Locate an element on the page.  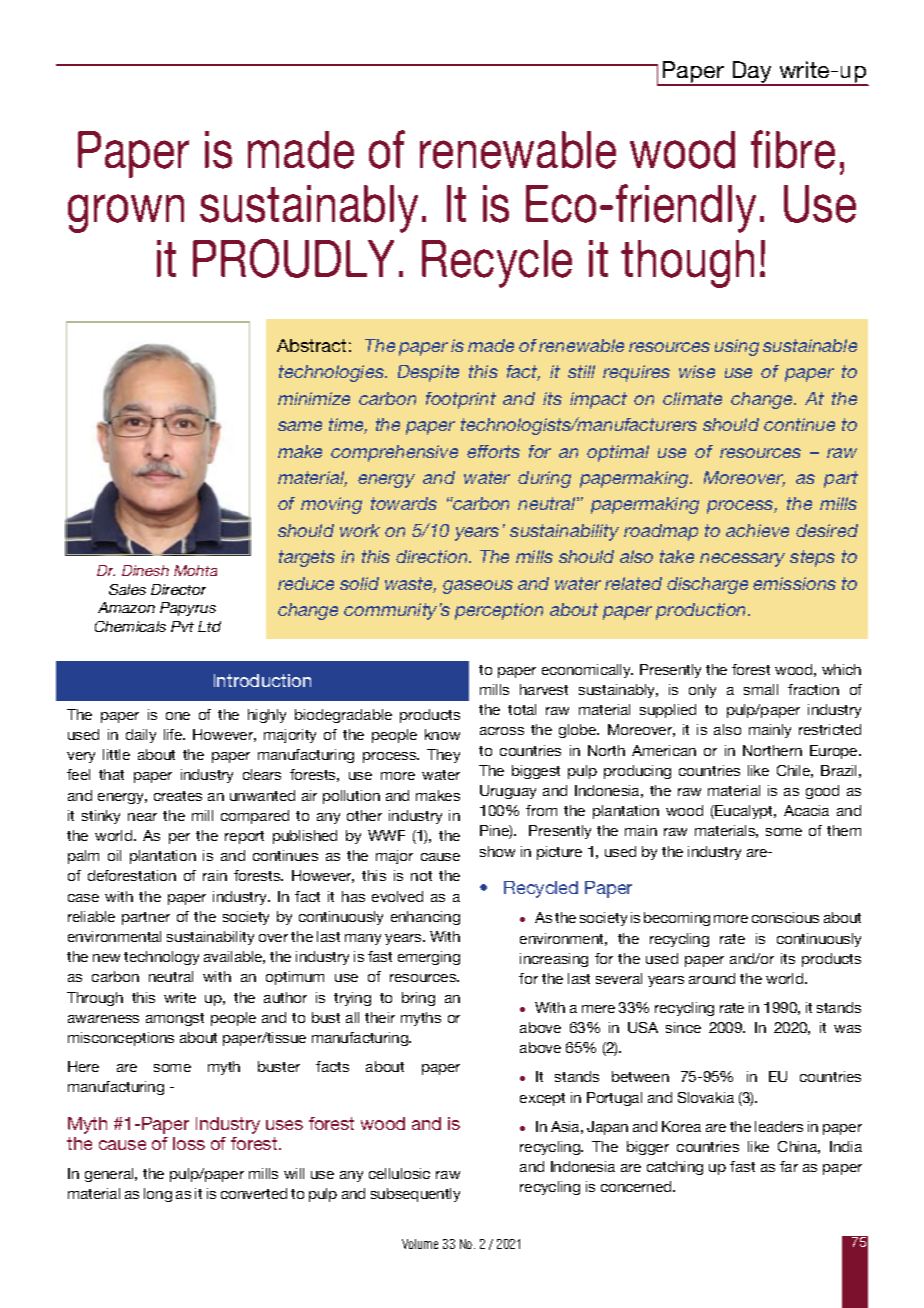
long is located at coordinates (158, 1195).
